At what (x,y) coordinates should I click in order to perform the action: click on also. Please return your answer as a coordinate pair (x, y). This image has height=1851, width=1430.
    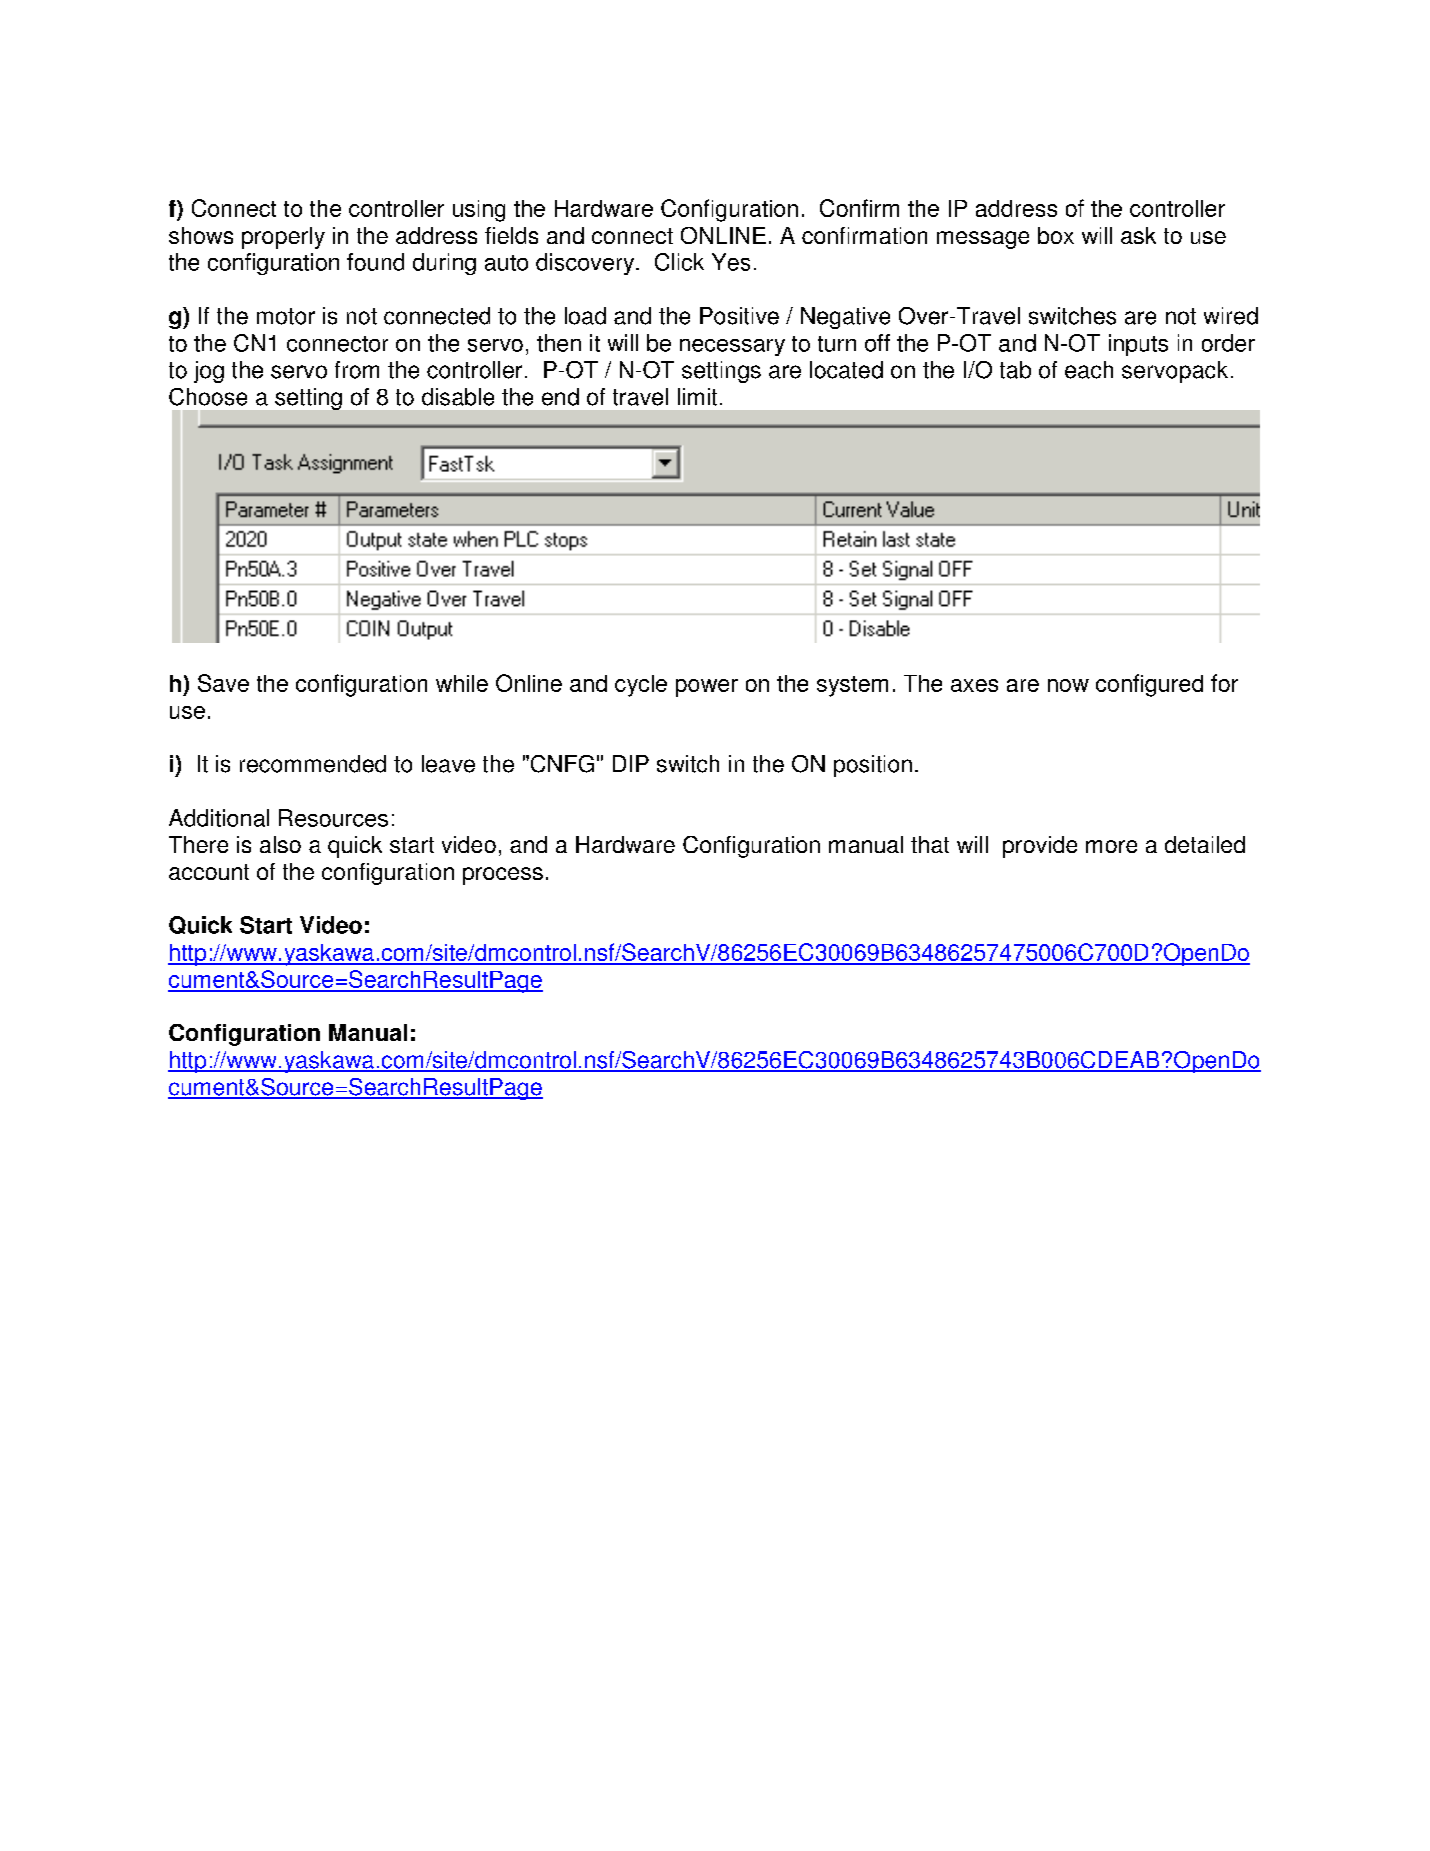
    Looking at the image, I should click on (280, 844).
